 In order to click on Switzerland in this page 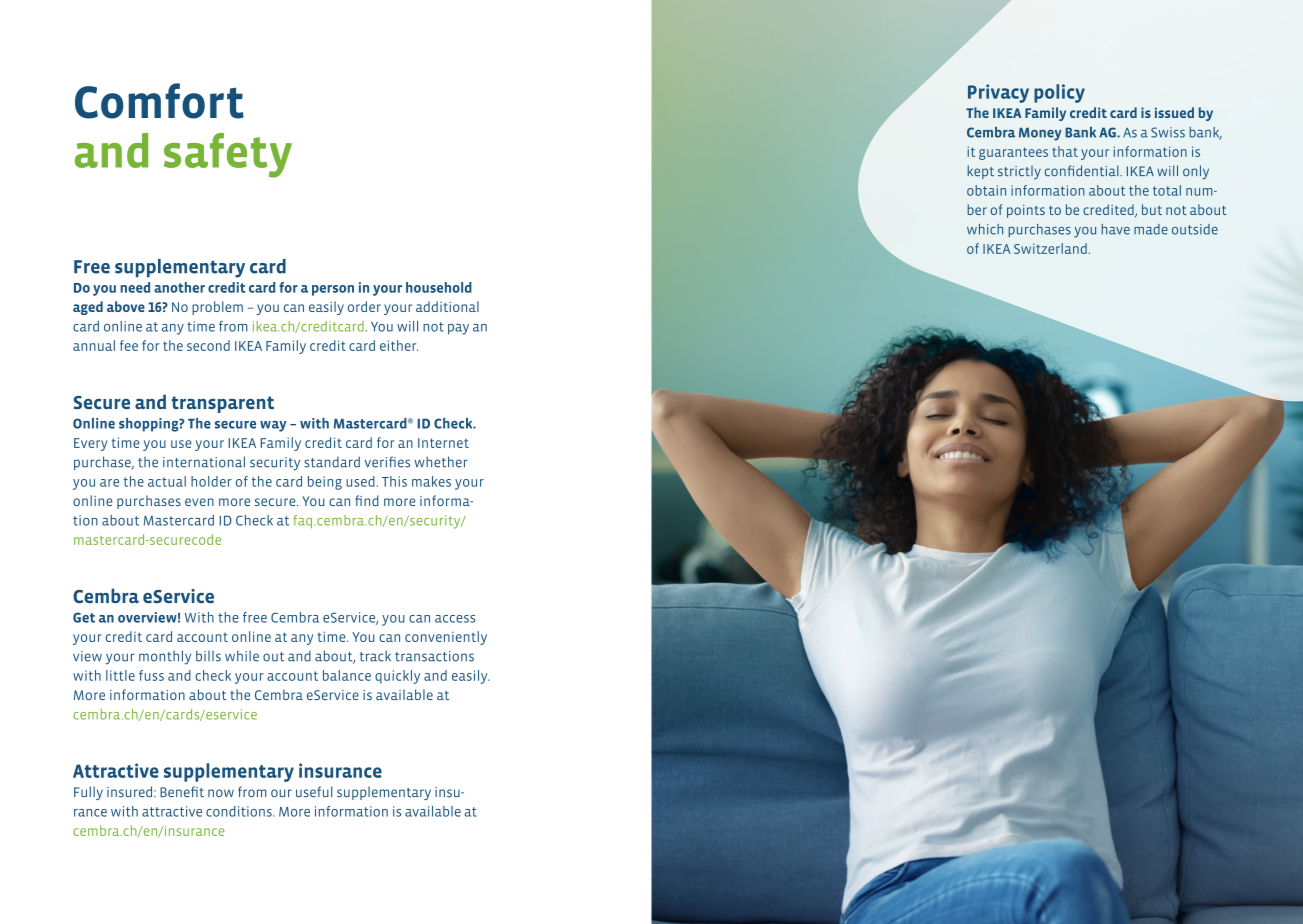, I will do `click(1050, 248)`.
